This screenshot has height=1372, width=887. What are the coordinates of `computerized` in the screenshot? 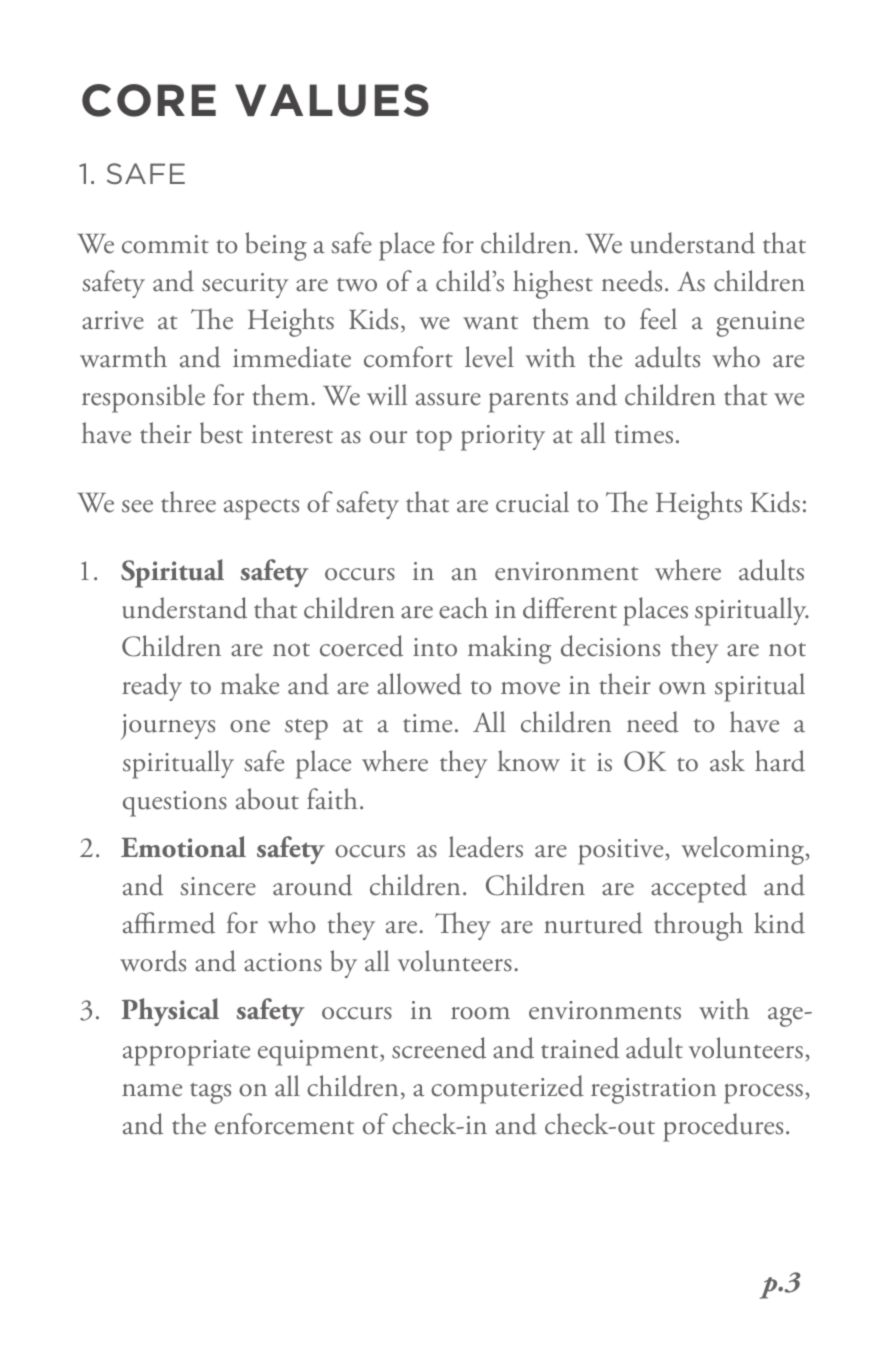 It's located at (507, 1089).
